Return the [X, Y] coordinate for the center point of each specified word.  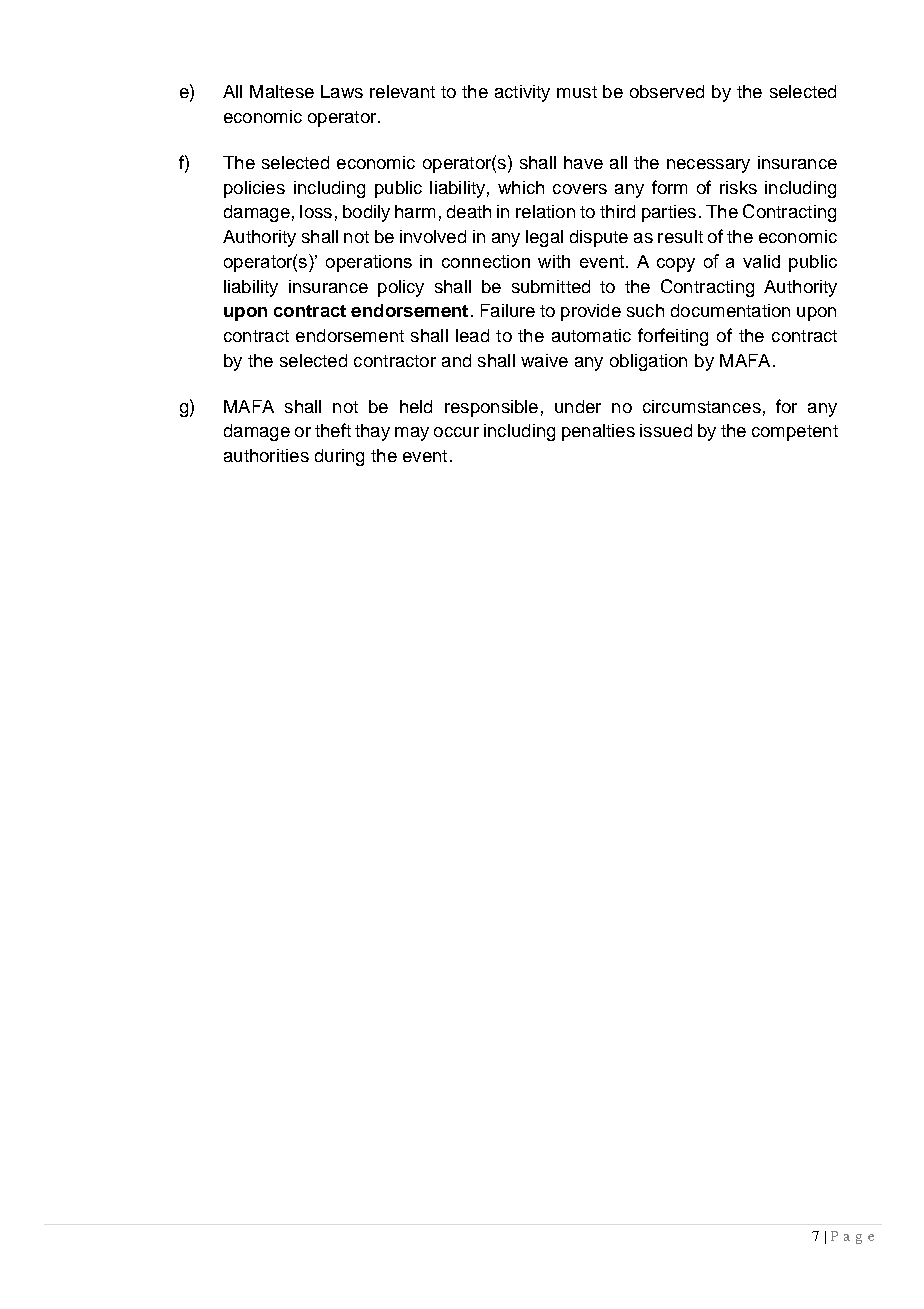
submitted [551, 286]
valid [761, 261]
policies [254, 189]
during [339, 457]
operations [369, 263]
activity [522, 93]
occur [456, 432]
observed [667, 91]
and [456, 360]
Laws [342, 91]
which [521, 187]
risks [738, 187]
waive [544, 360]
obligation [648, 362]
